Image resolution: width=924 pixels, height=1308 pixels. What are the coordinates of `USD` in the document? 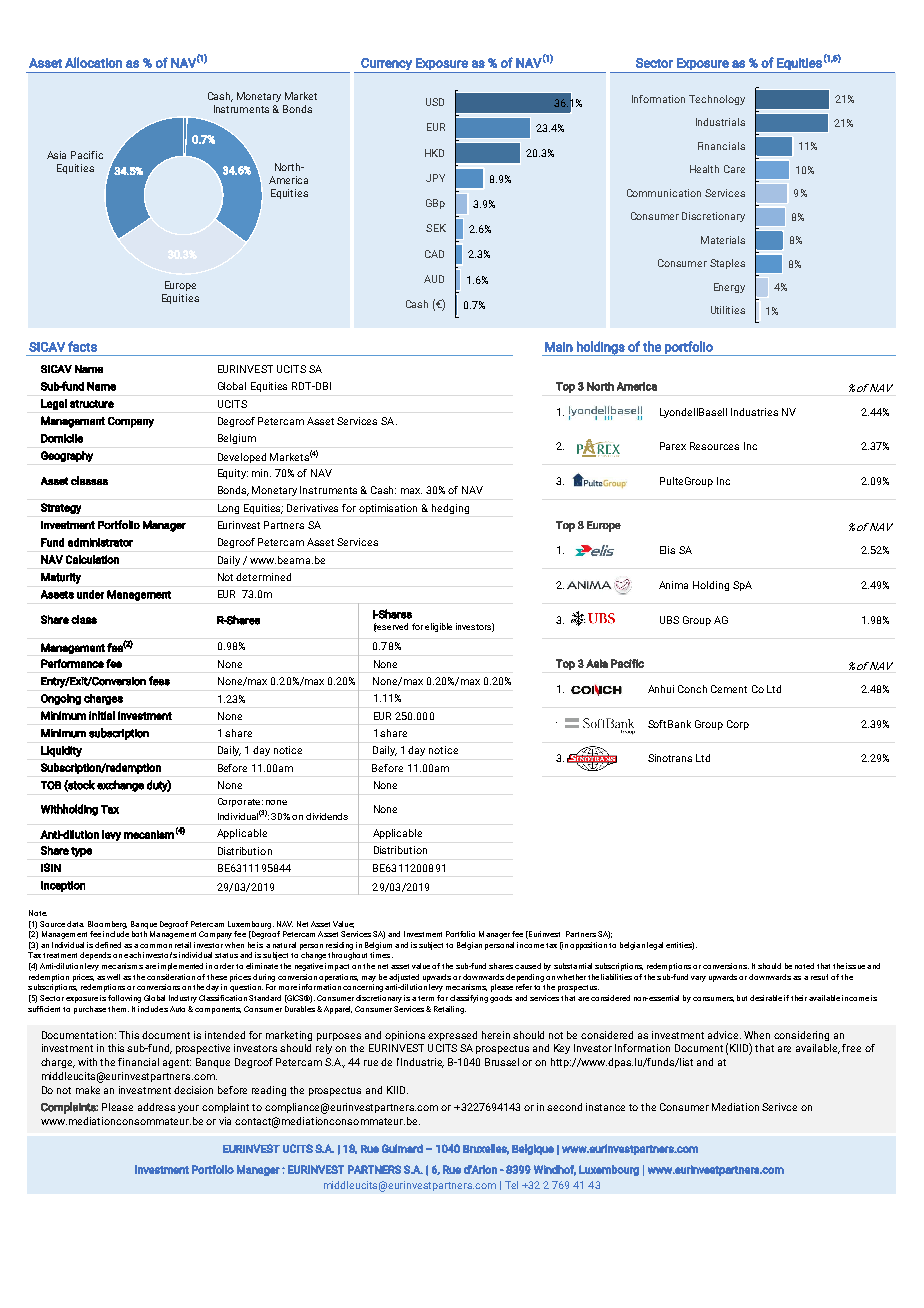 It's located at (435, 102).
